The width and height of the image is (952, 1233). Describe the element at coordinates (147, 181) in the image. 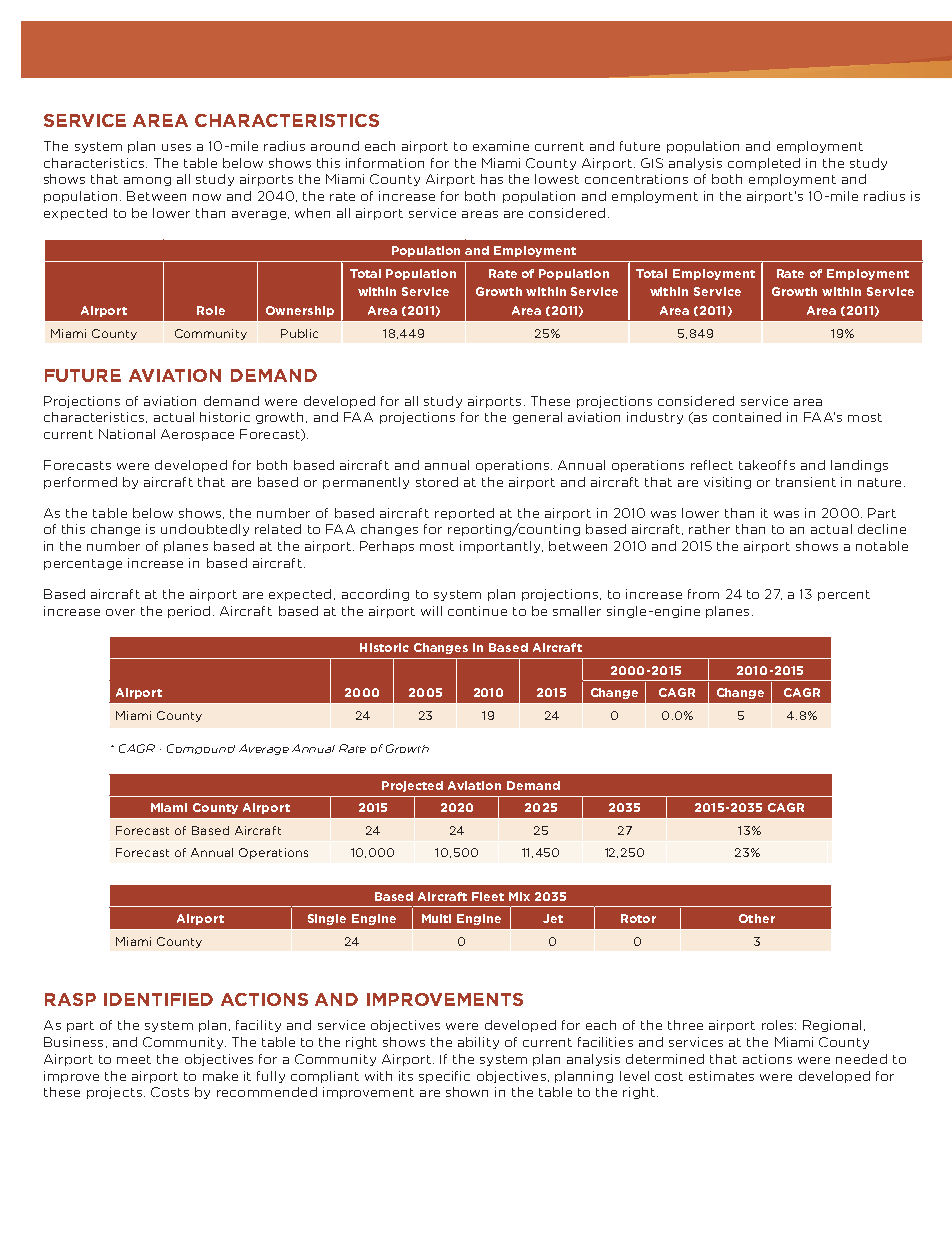

I see `among` at that location.
